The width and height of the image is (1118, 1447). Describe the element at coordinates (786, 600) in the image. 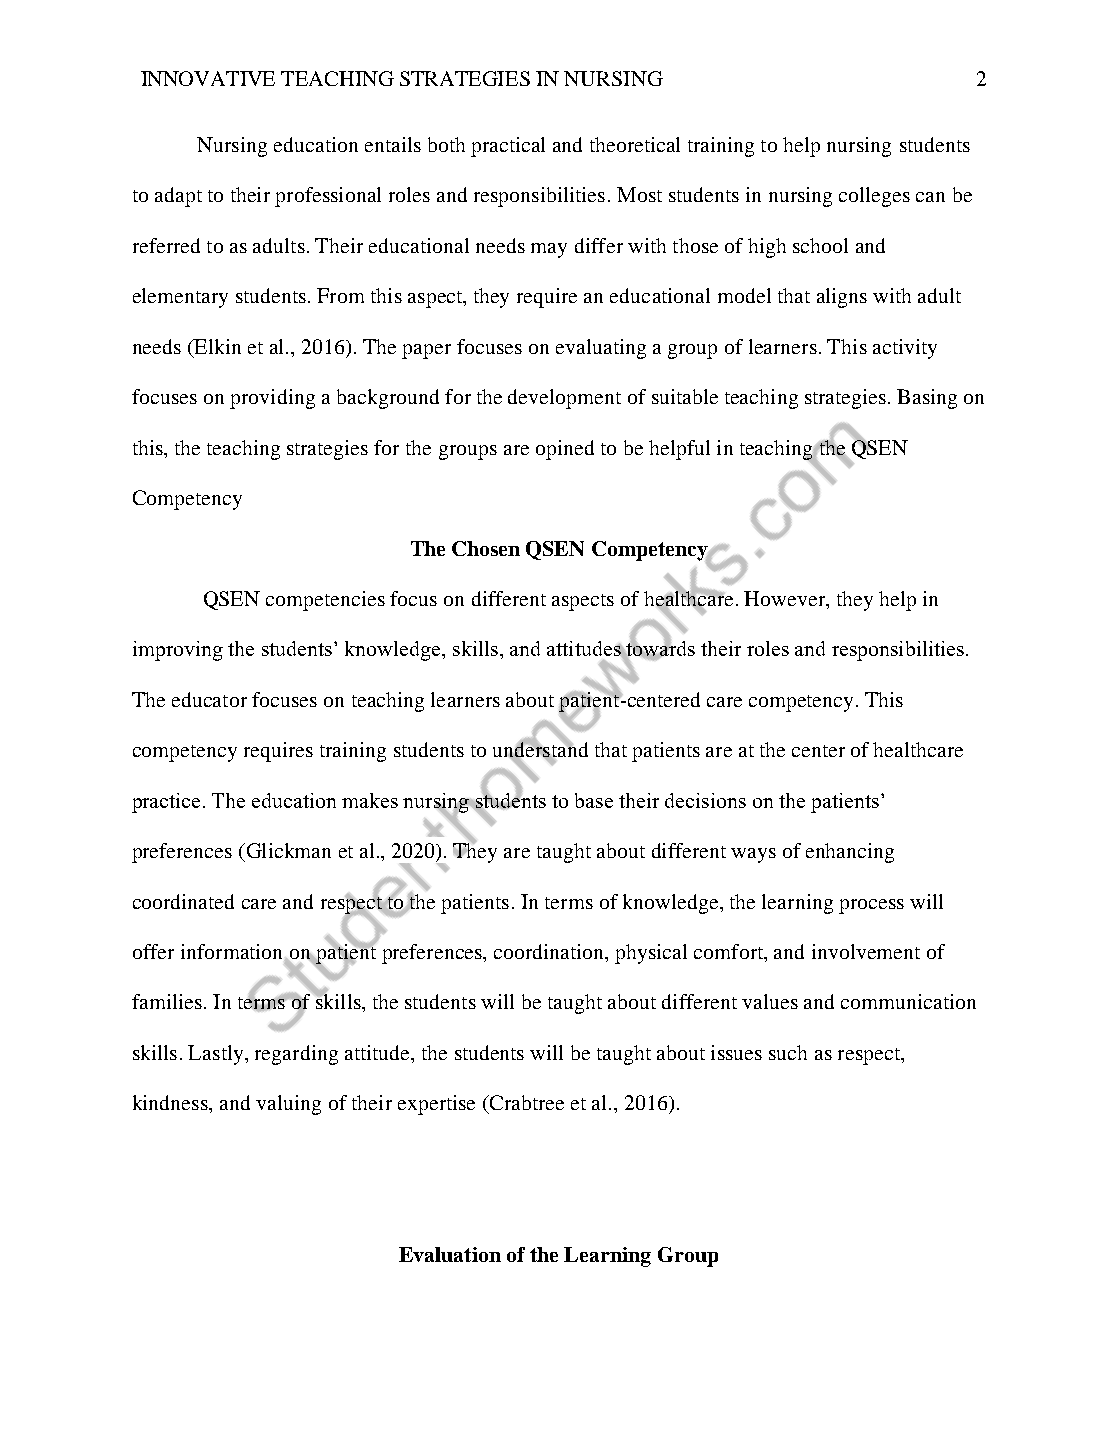

I see `However` at that location.
